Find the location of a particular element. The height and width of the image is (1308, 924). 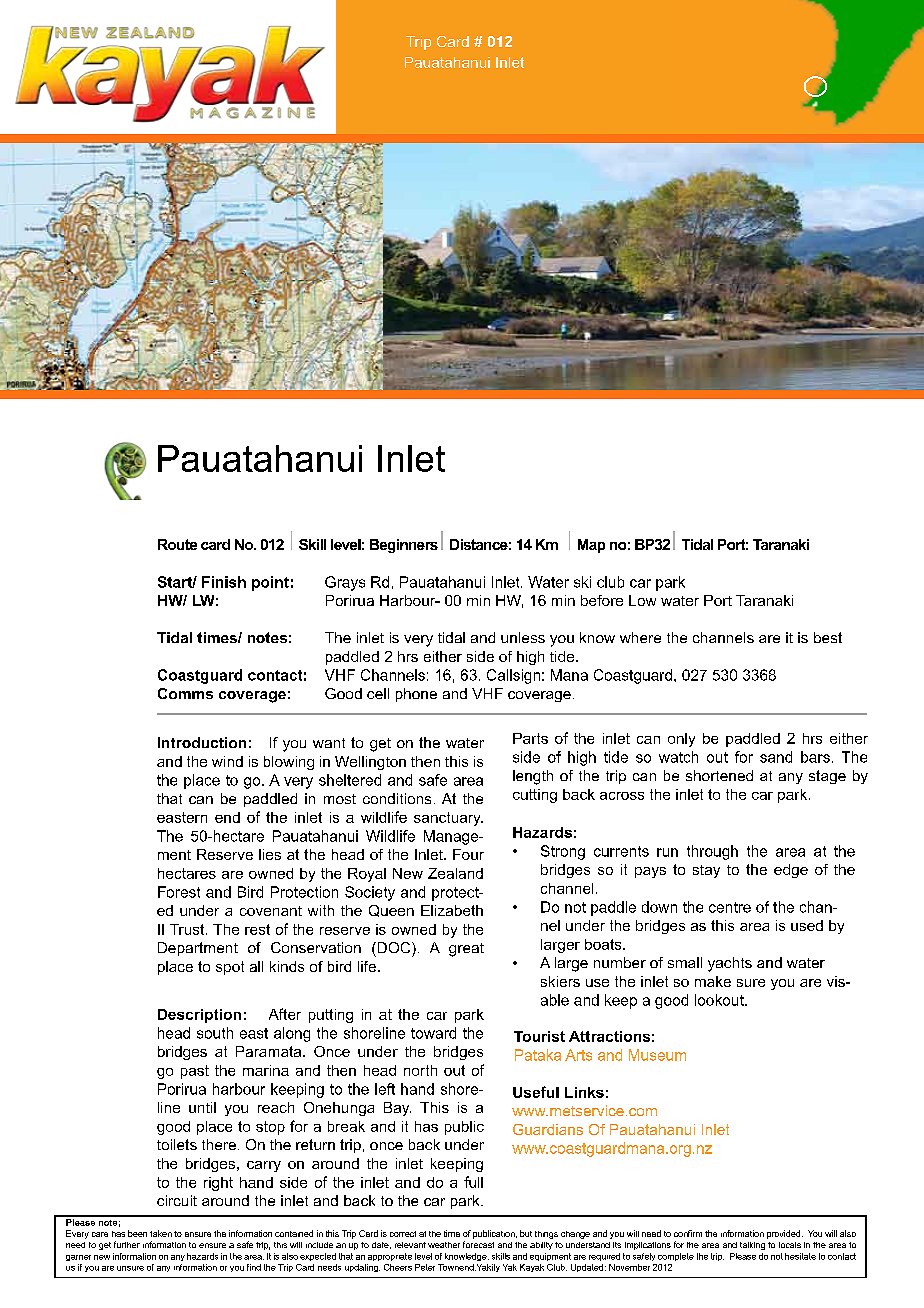

before is located at coordinates (602, 600).
